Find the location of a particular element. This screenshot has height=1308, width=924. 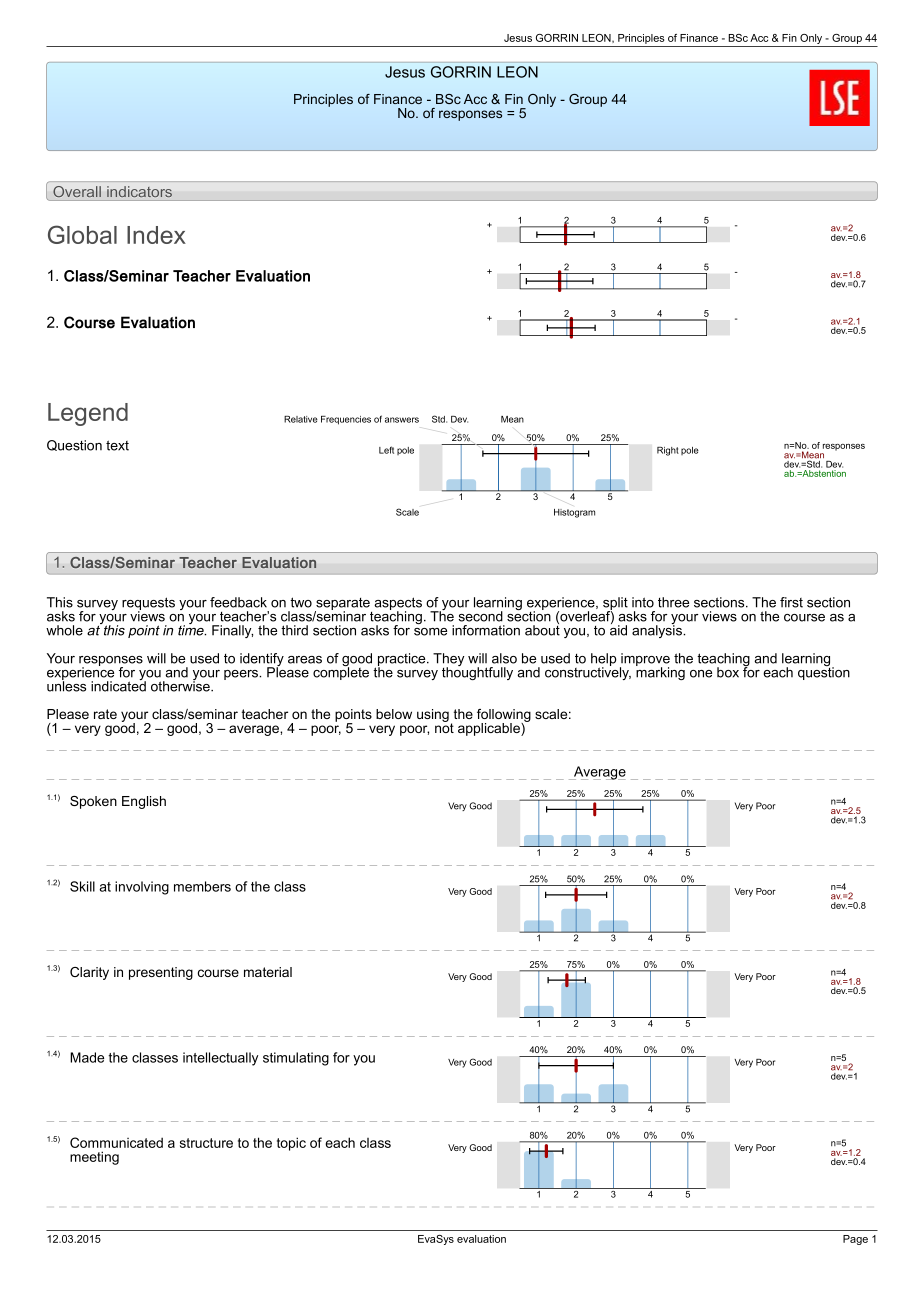

applicable is located at coordinates (490, 729).
